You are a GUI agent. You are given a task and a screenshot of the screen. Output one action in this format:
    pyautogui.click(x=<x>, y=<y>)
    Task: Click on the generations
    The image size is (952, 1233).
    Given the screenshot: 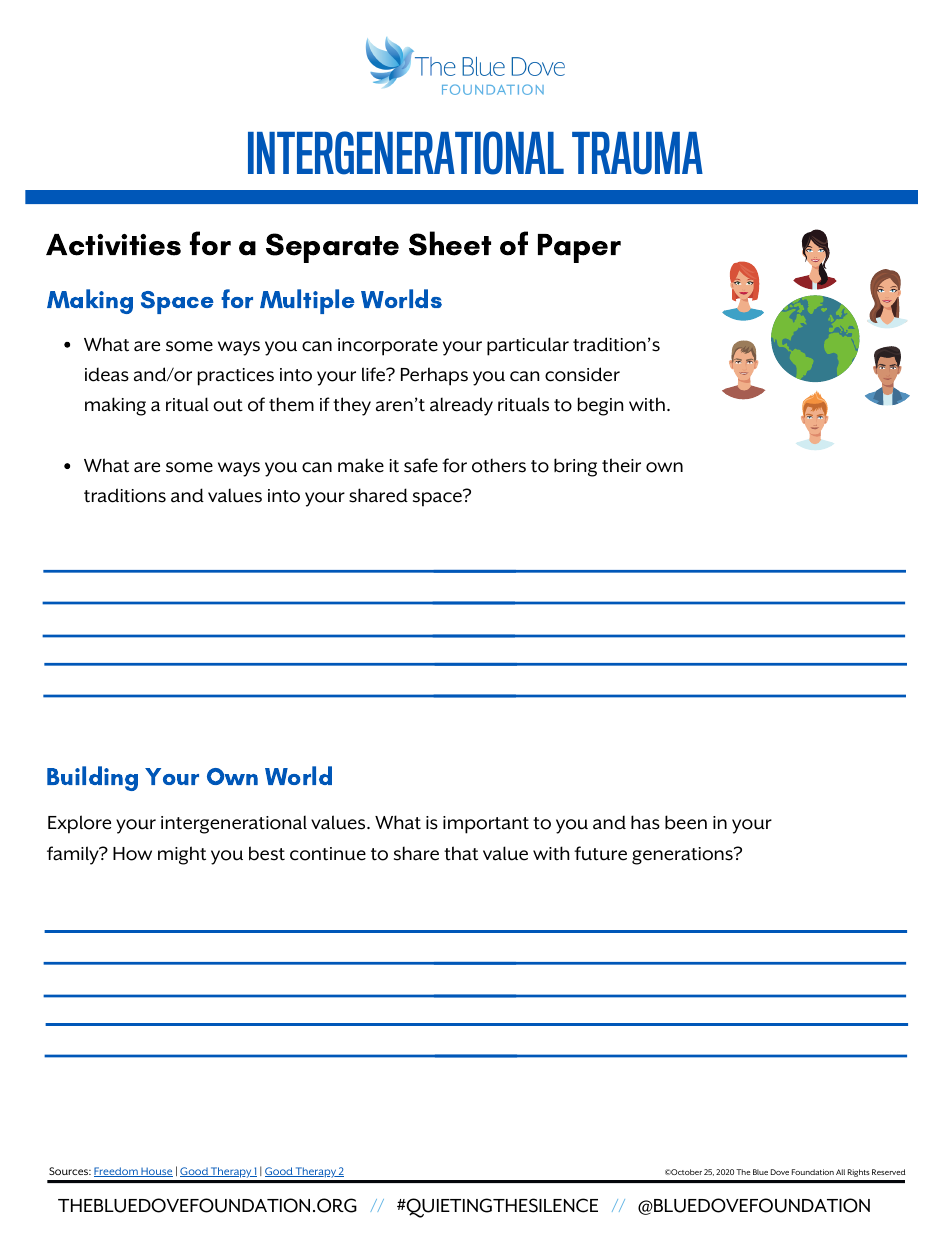 What is the action you would take?
    pyautogui.click(x=683, y=856)
